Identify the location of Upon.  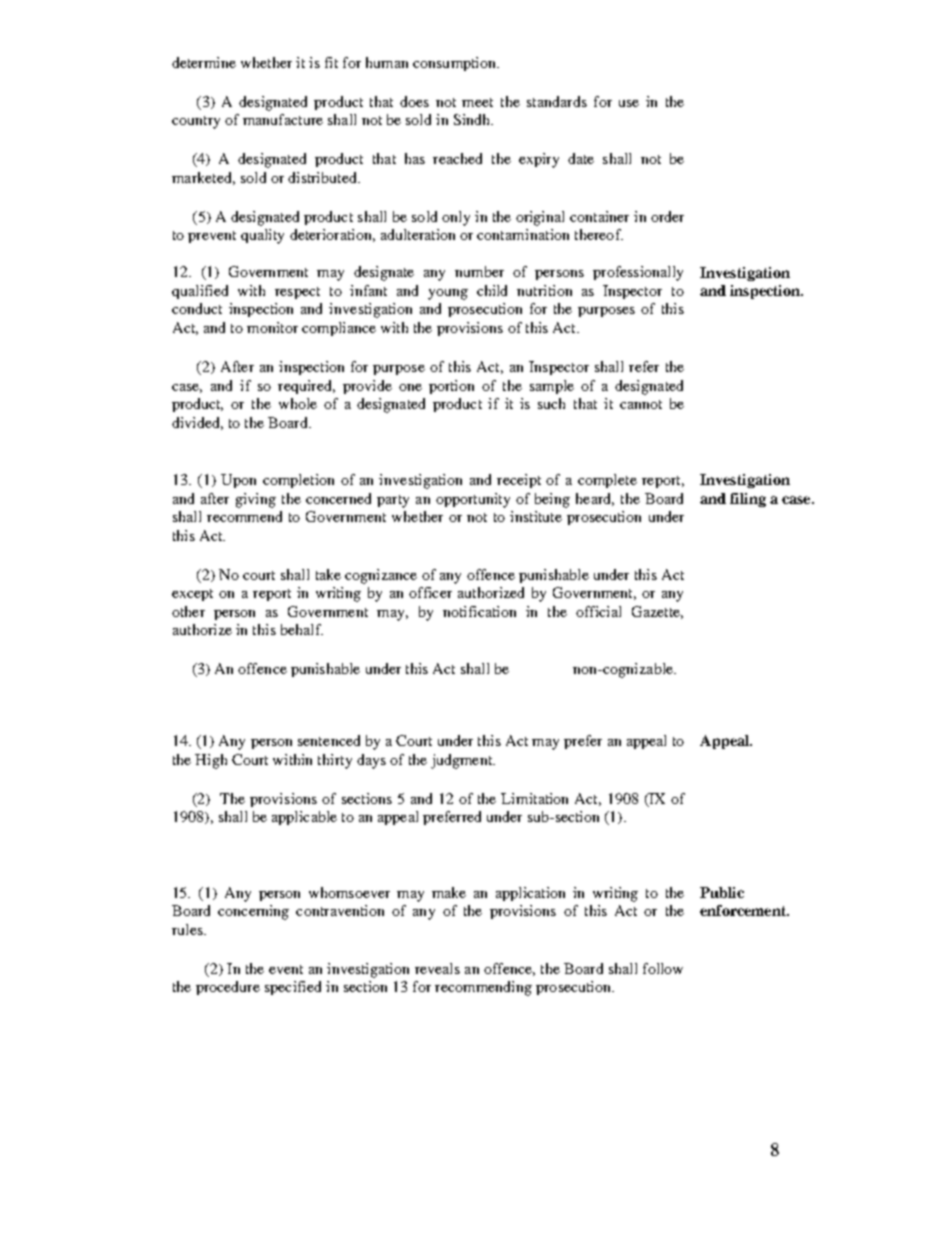
(238, 481).
